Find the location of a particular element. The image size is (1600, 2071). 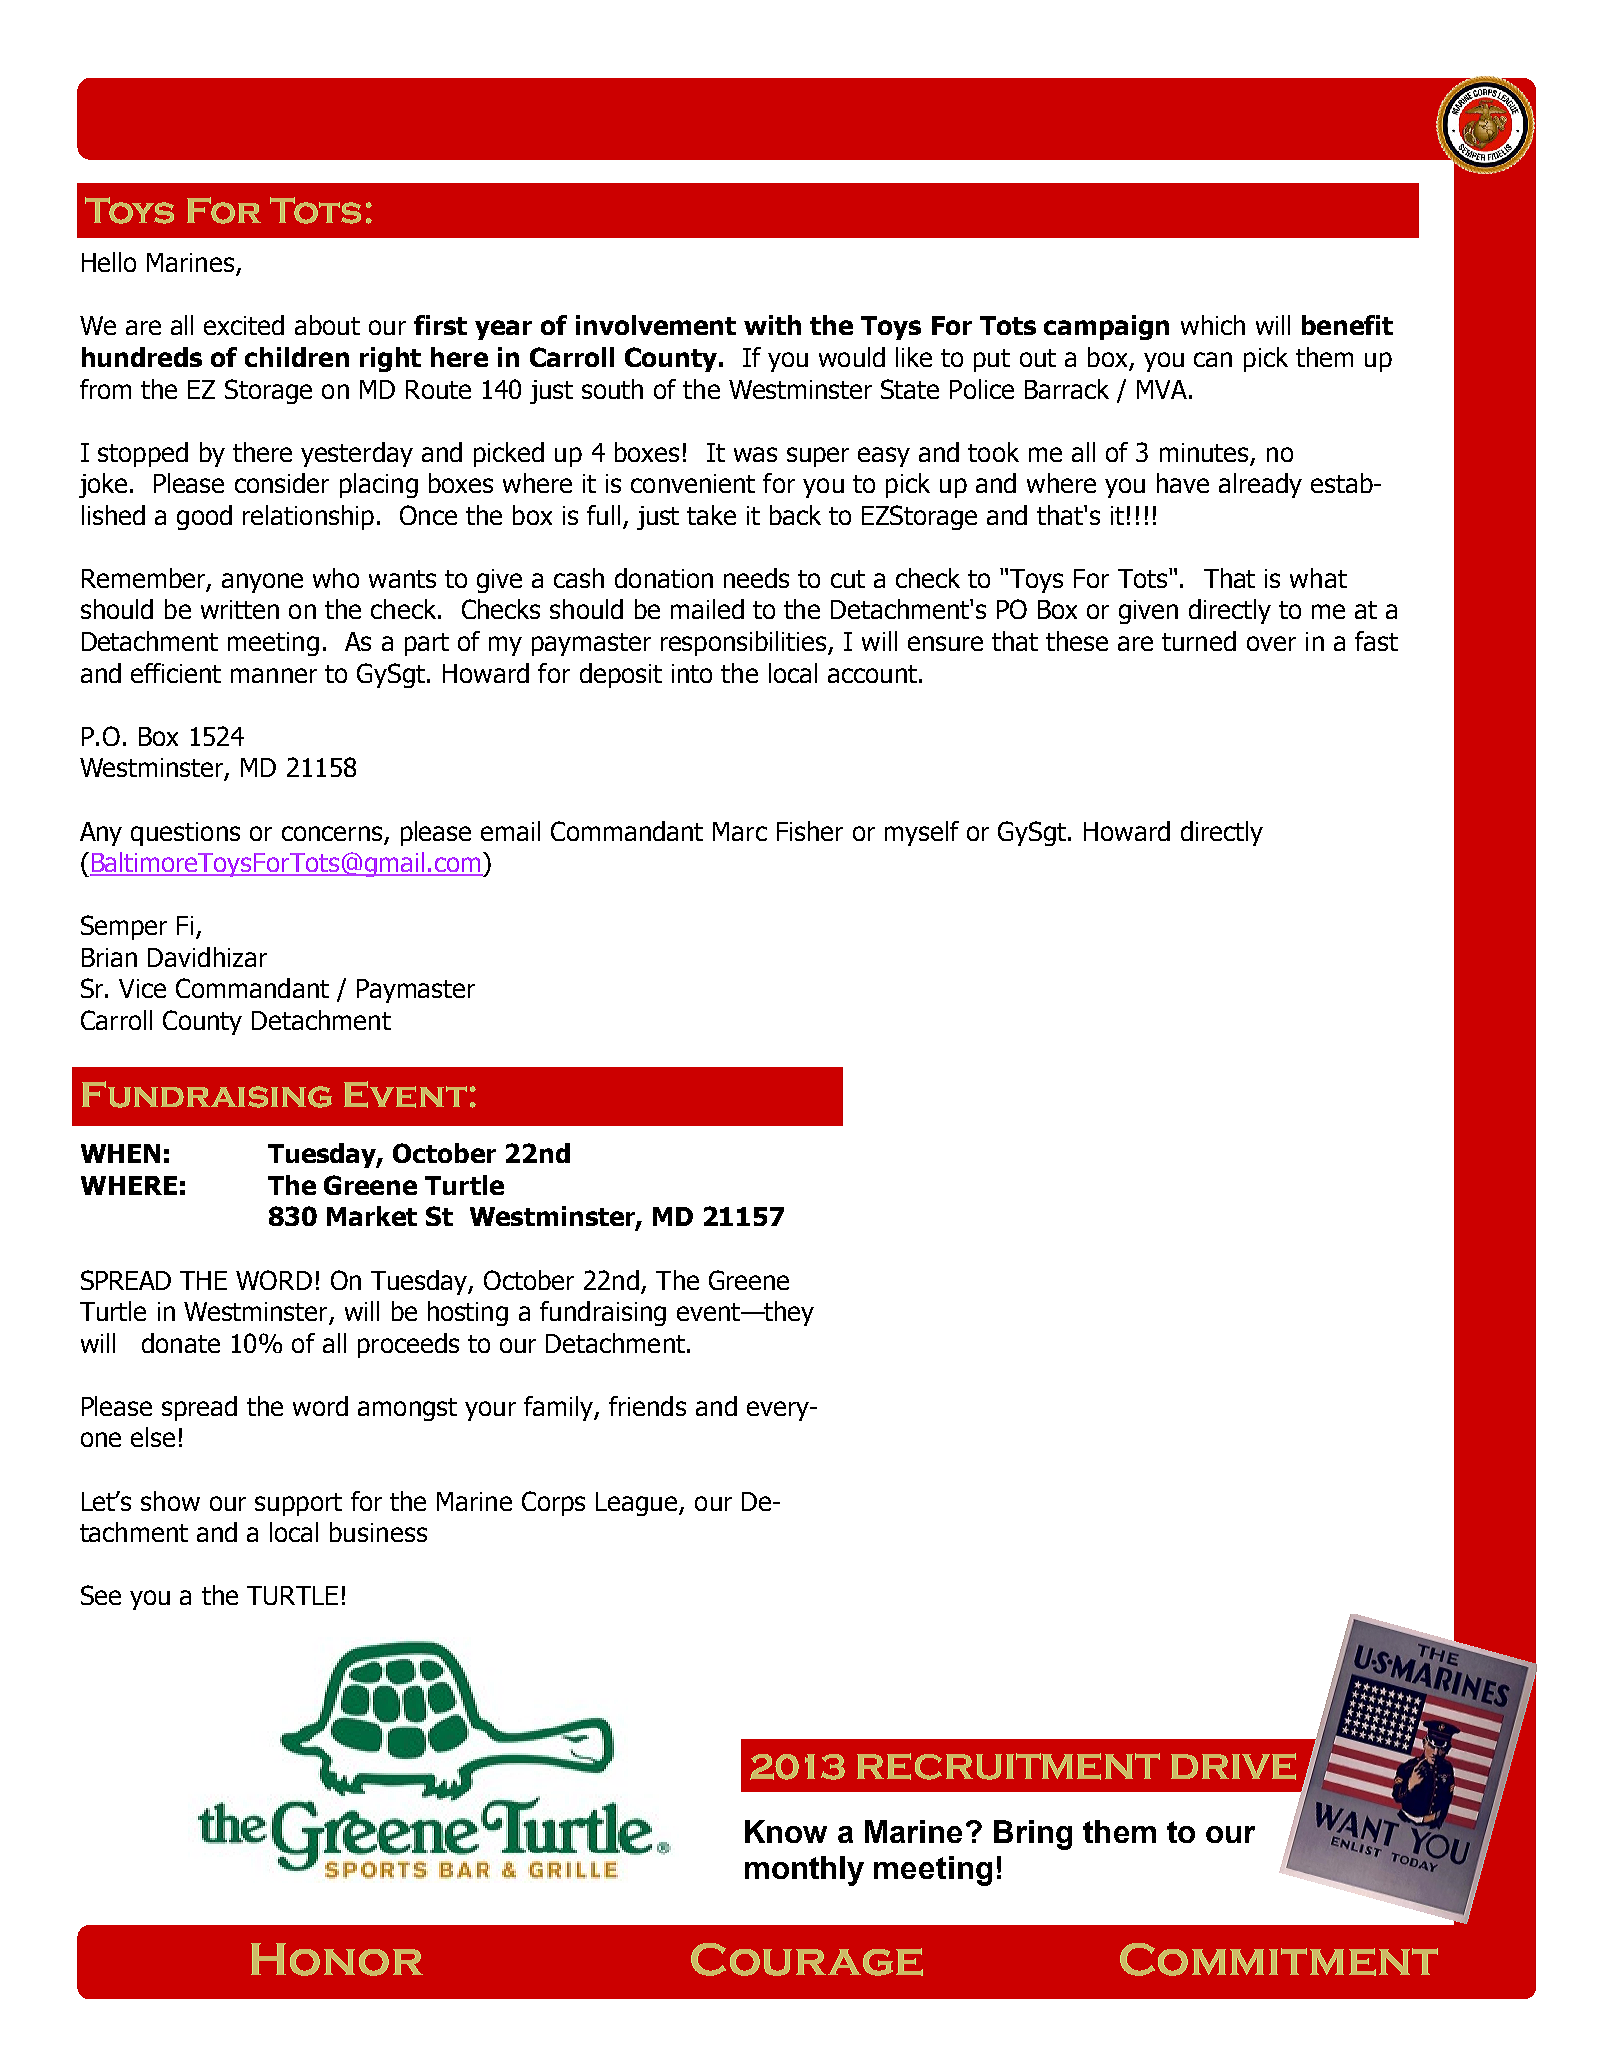

friends is located at coordinates (647, 1406).
